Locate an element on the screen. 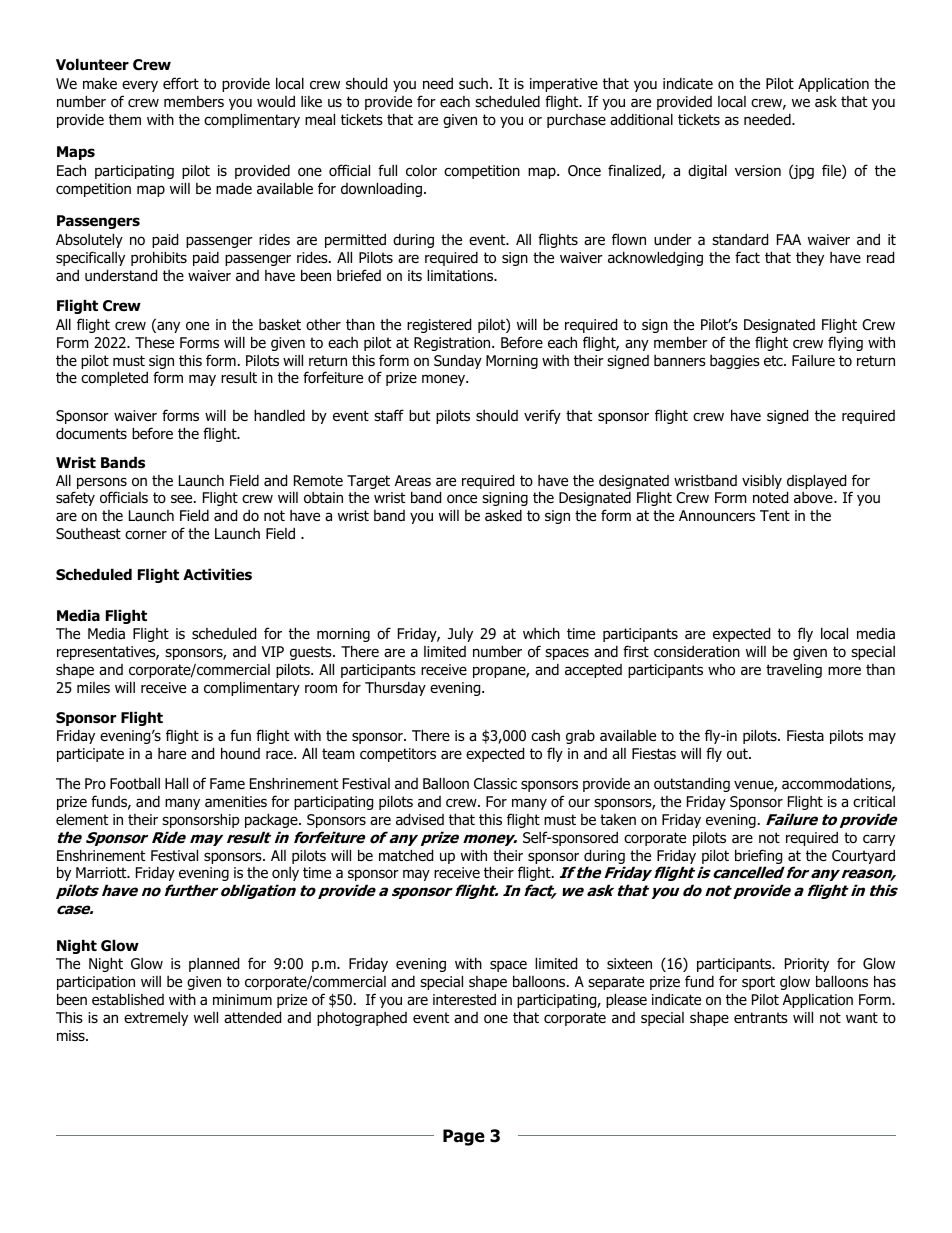 The width and height of the screenshot is (952, 1233). visibly is located at coordinates (762, 481).
